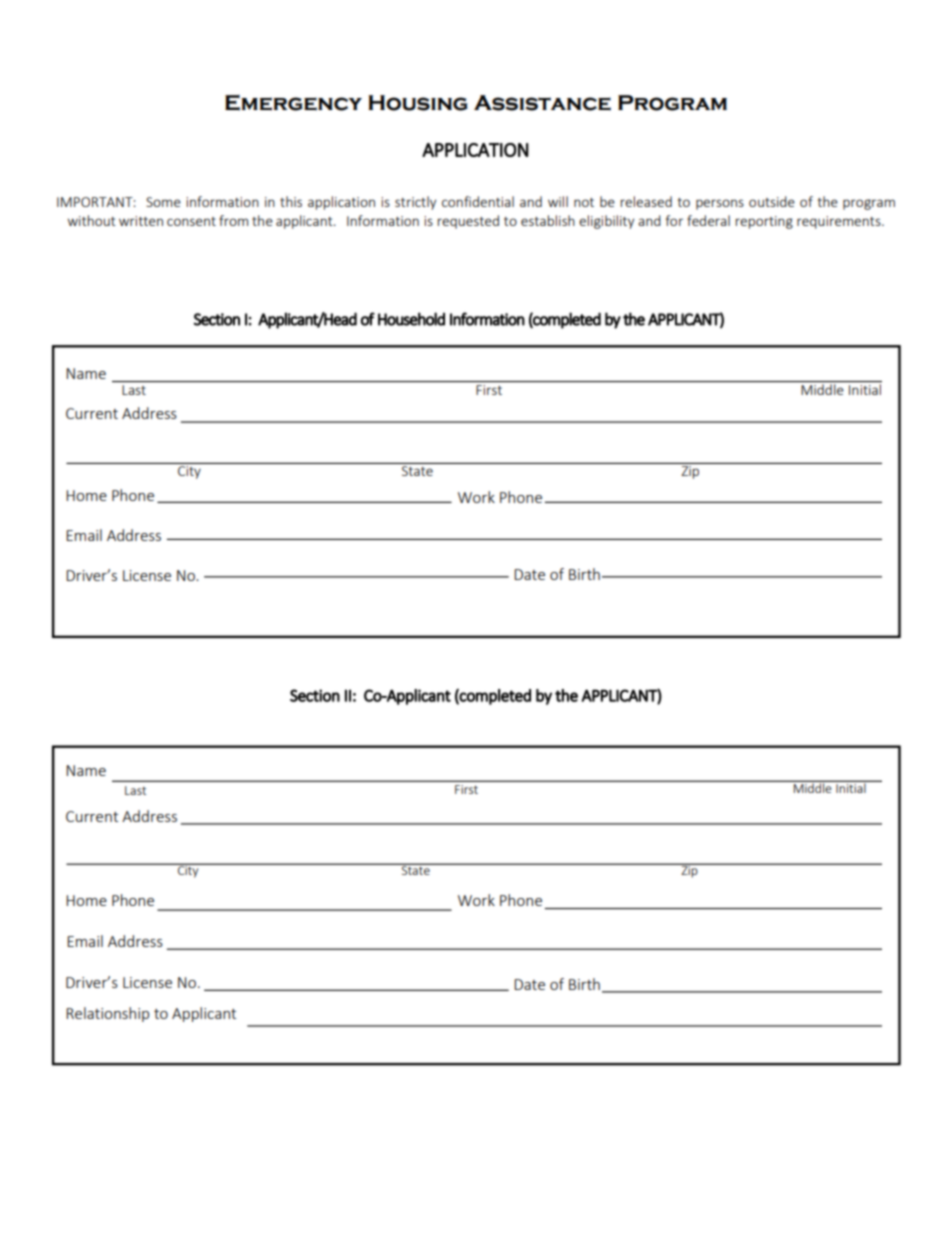 This page has height=1233, width=952. What do you see at coordinates (233, 220) in the page?
I see `from` at bounding box center [233, 220].
